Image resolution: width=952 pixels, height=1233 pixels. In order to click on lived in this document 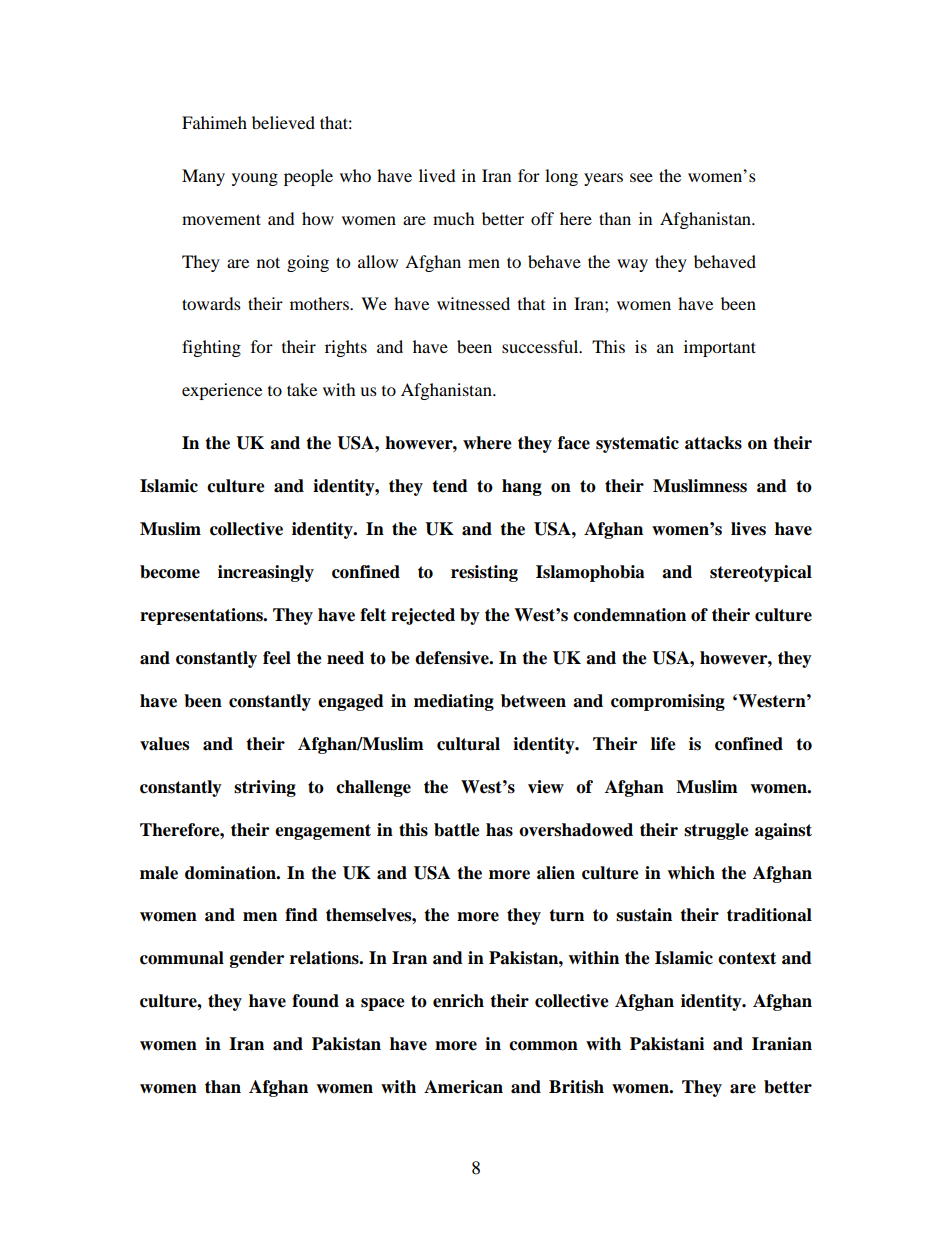, I will do `click(437, 175)`.
